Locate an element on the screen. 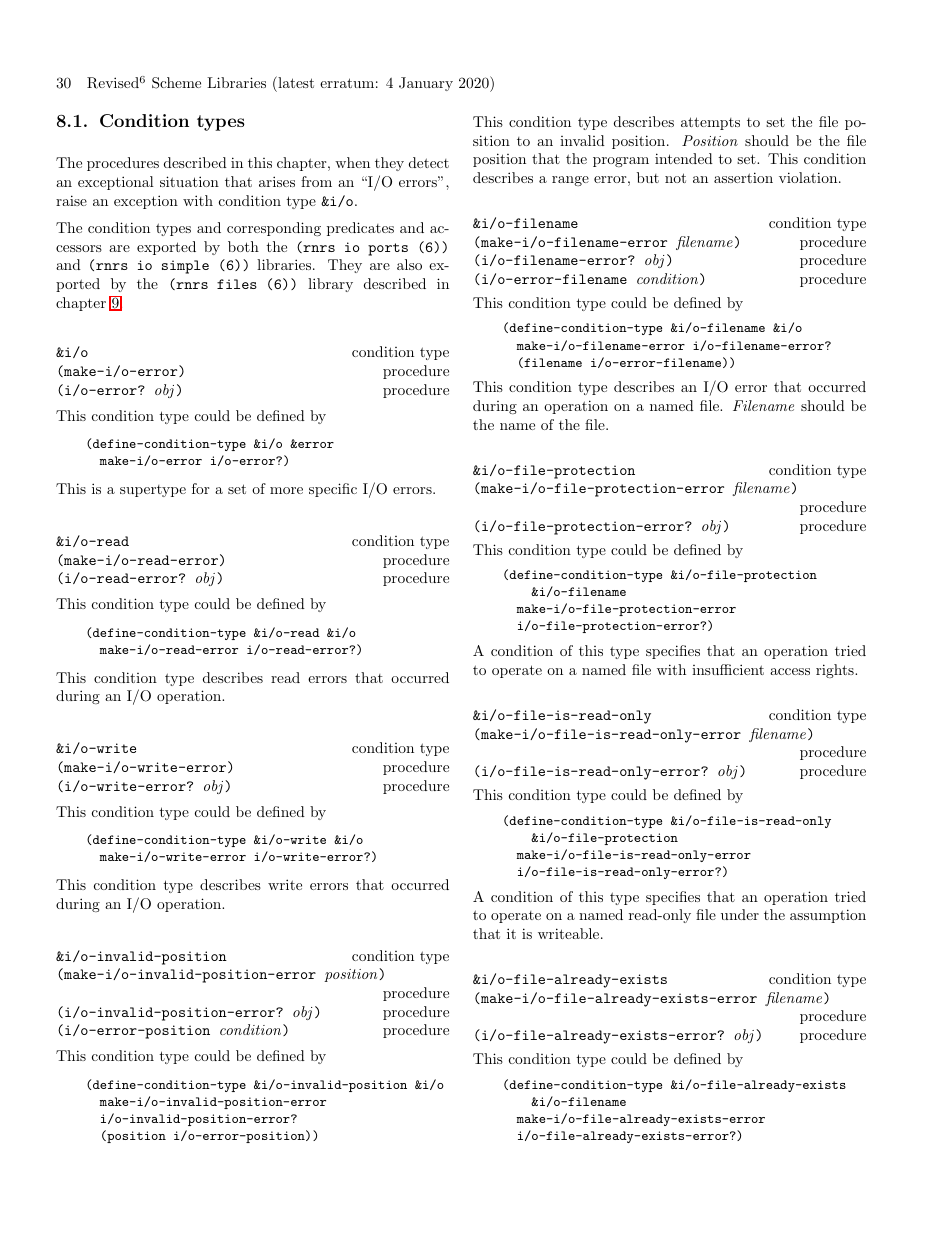  Scheme is located at coordinates (176, 83).
